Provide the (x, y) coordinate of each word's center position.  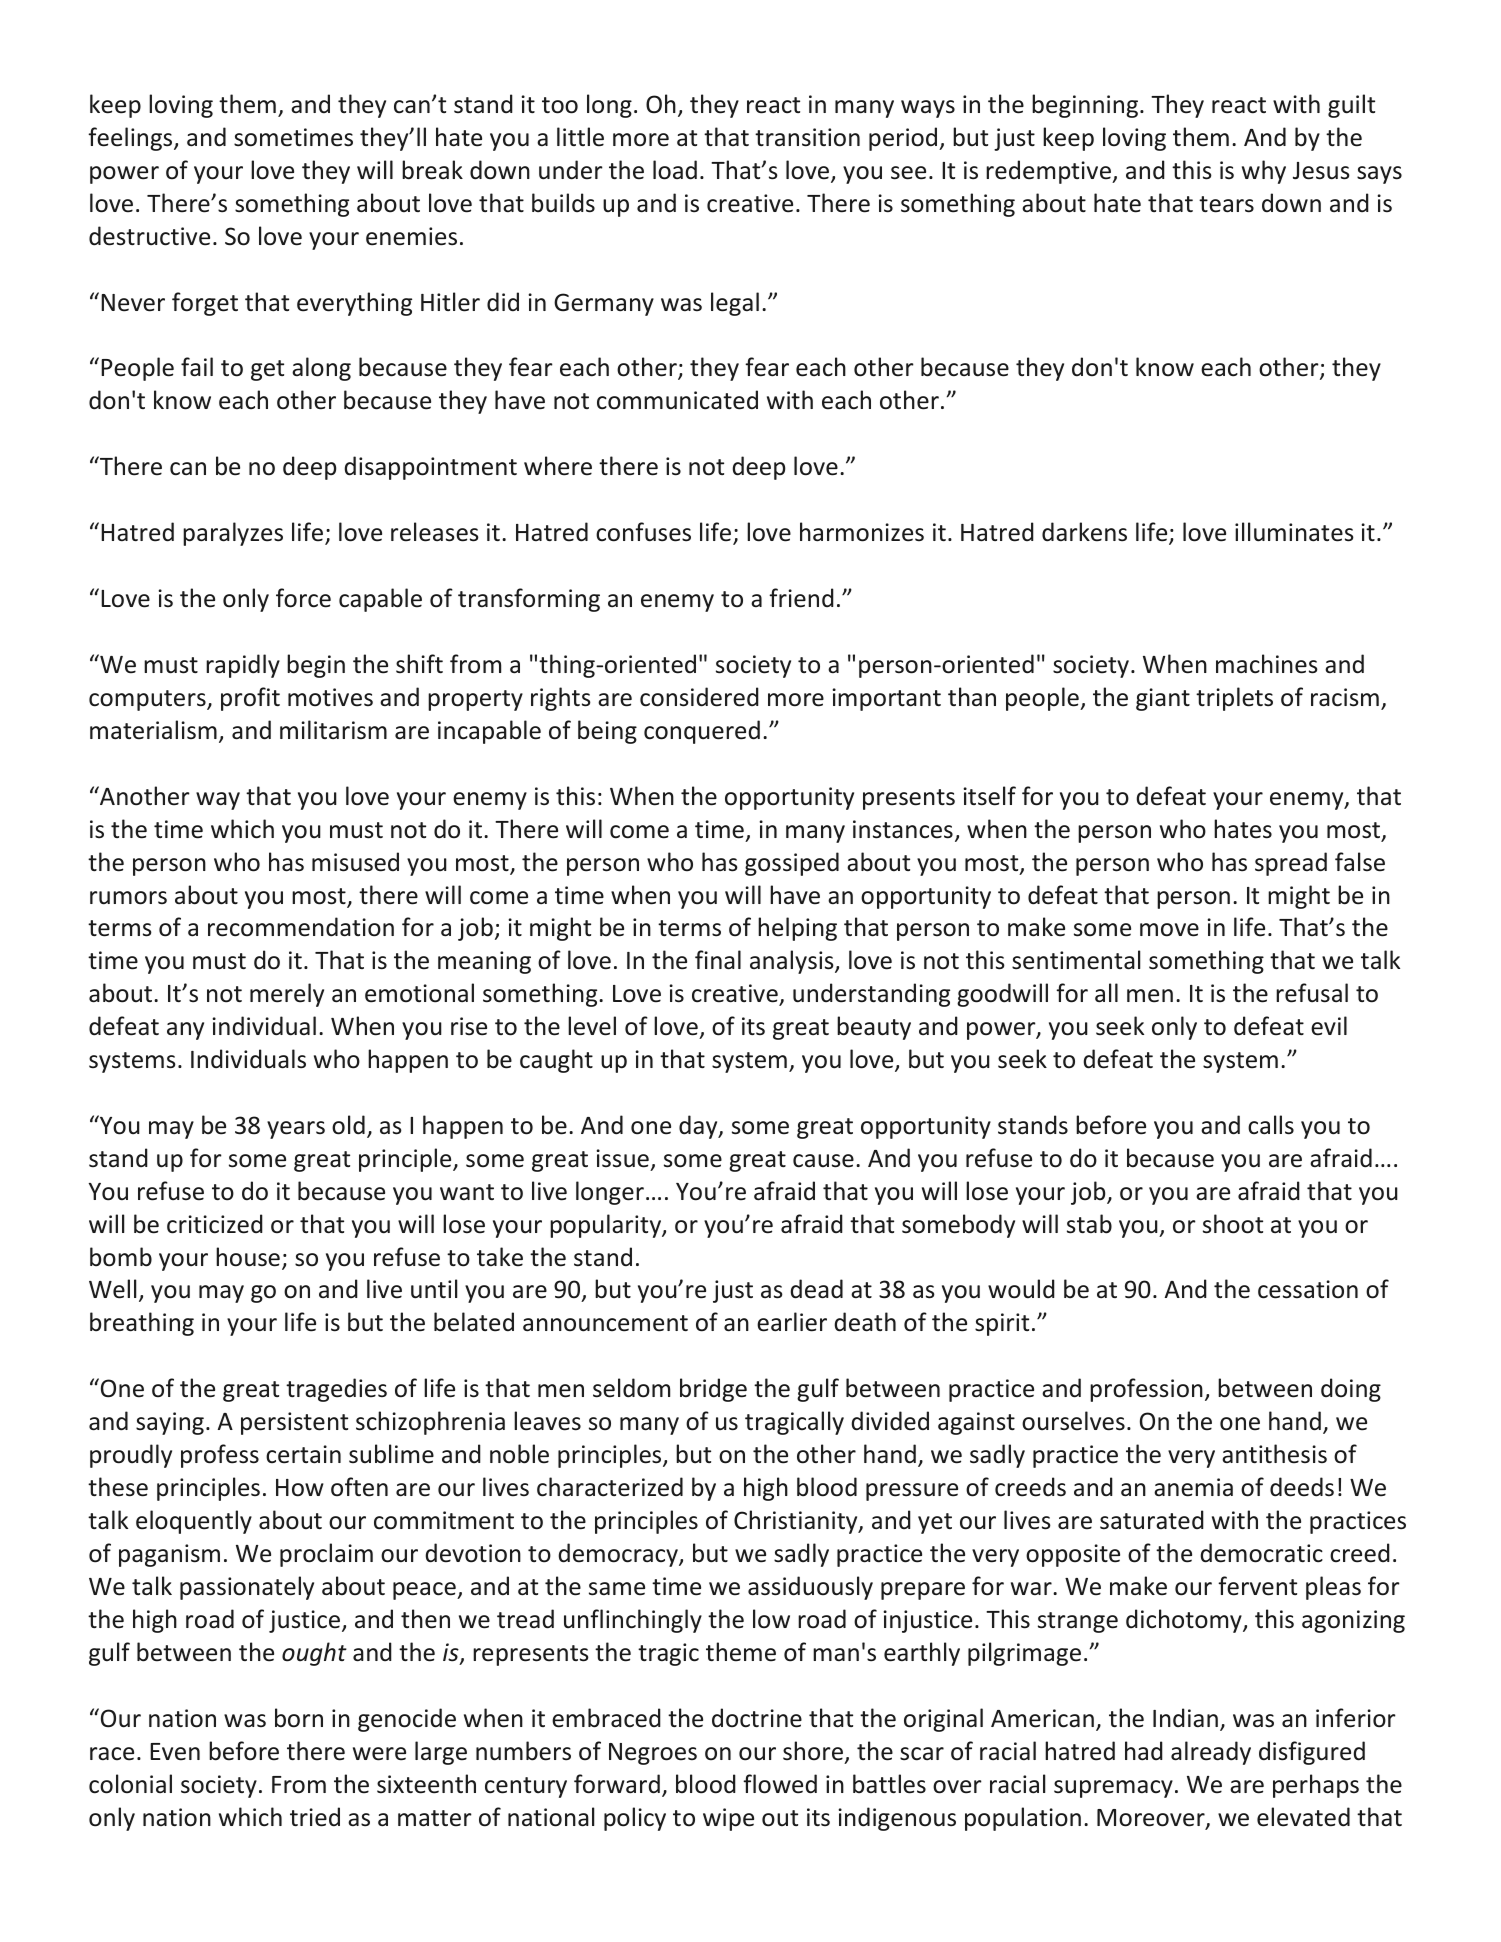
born (299, 1718)
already (1211, 1753)
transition (807, 137)
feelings (131, 139)
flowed (780, 1784)
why (1264, 172)
